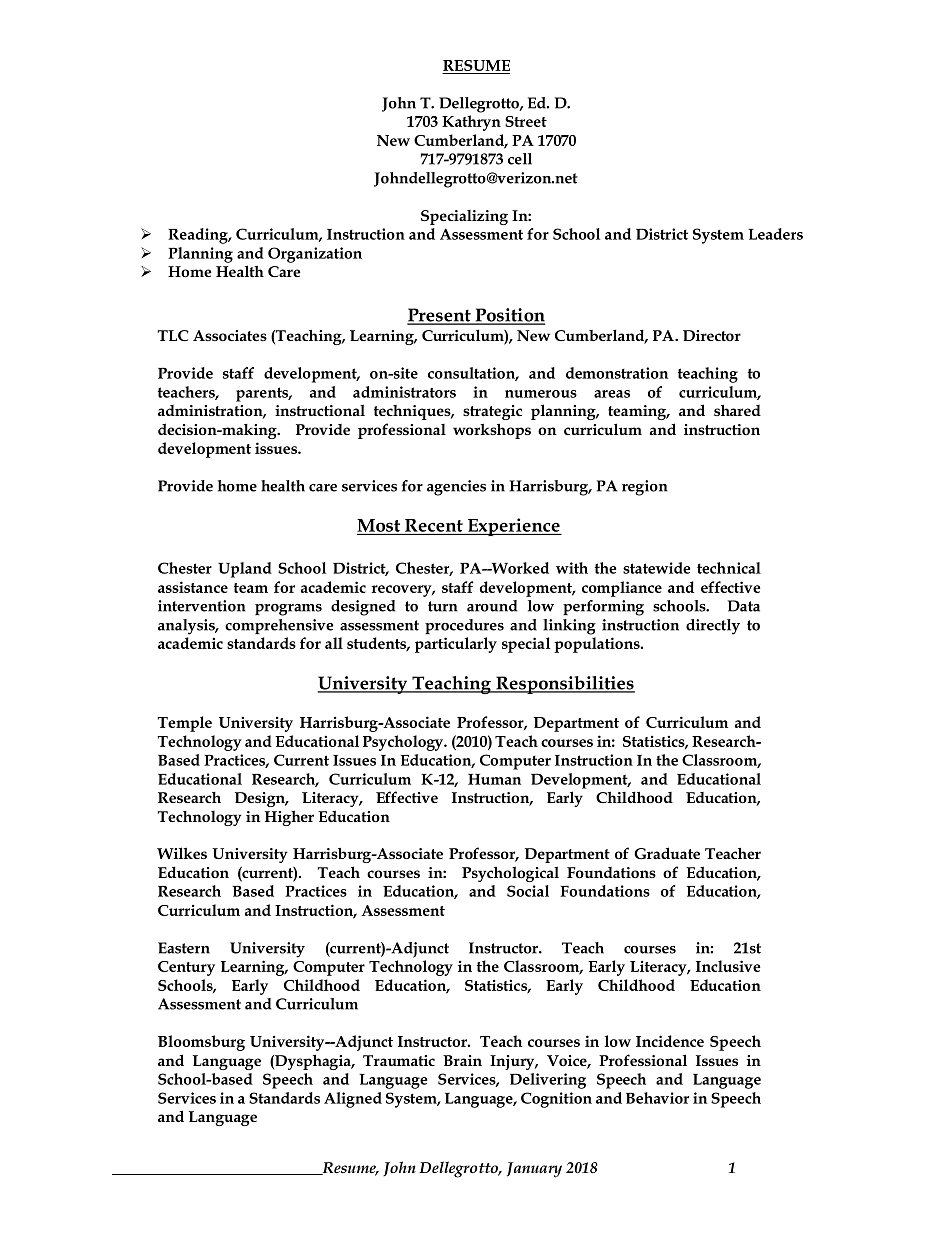 Image resolution: width=952 pixels, height=1233 pixels. Describe the element at coordinates (315, 255) in the screenshot. I see `Organization` at that location.
